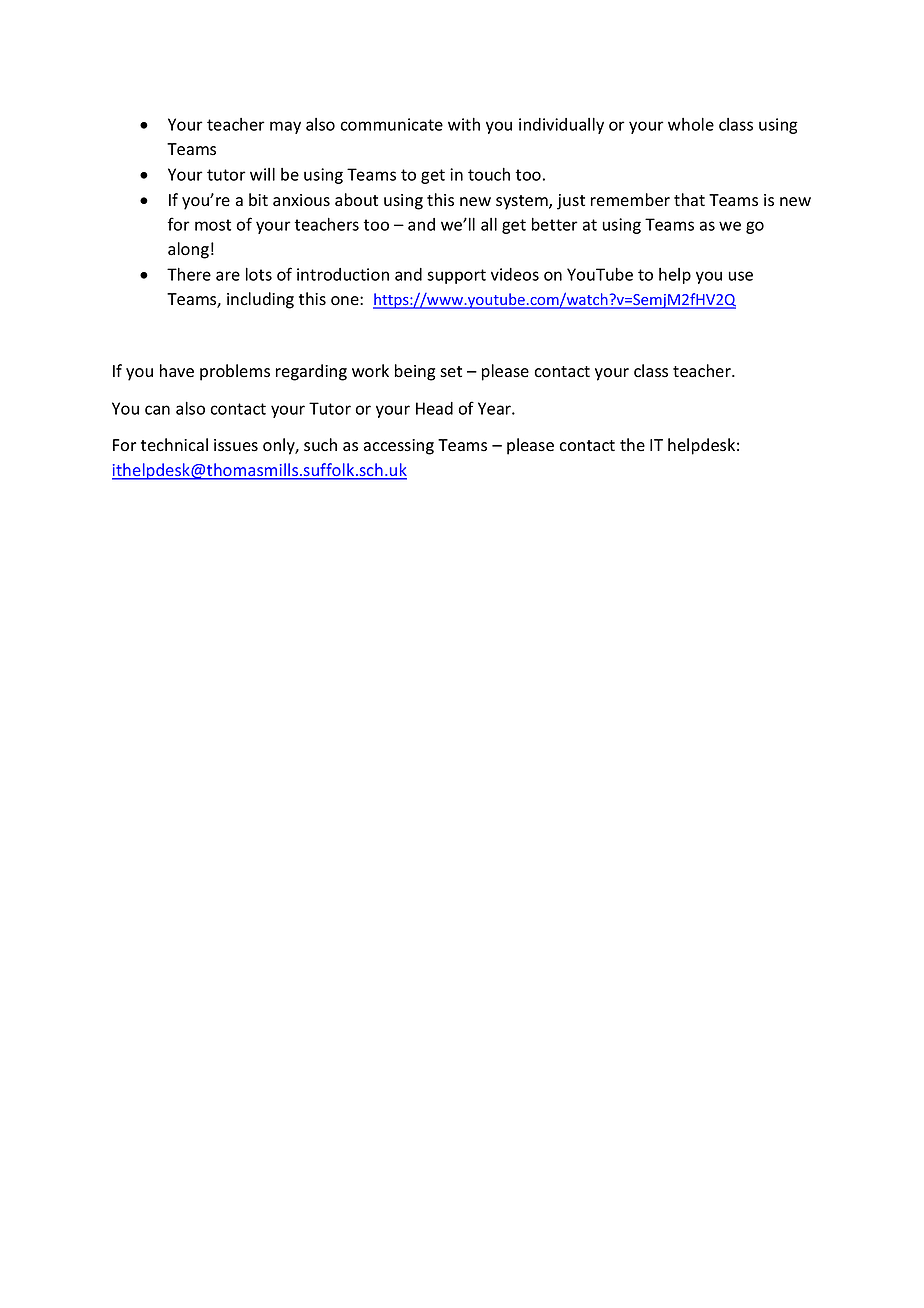  Describe the element at coordinates (285, 127) in the image. I see `may` at that location.
